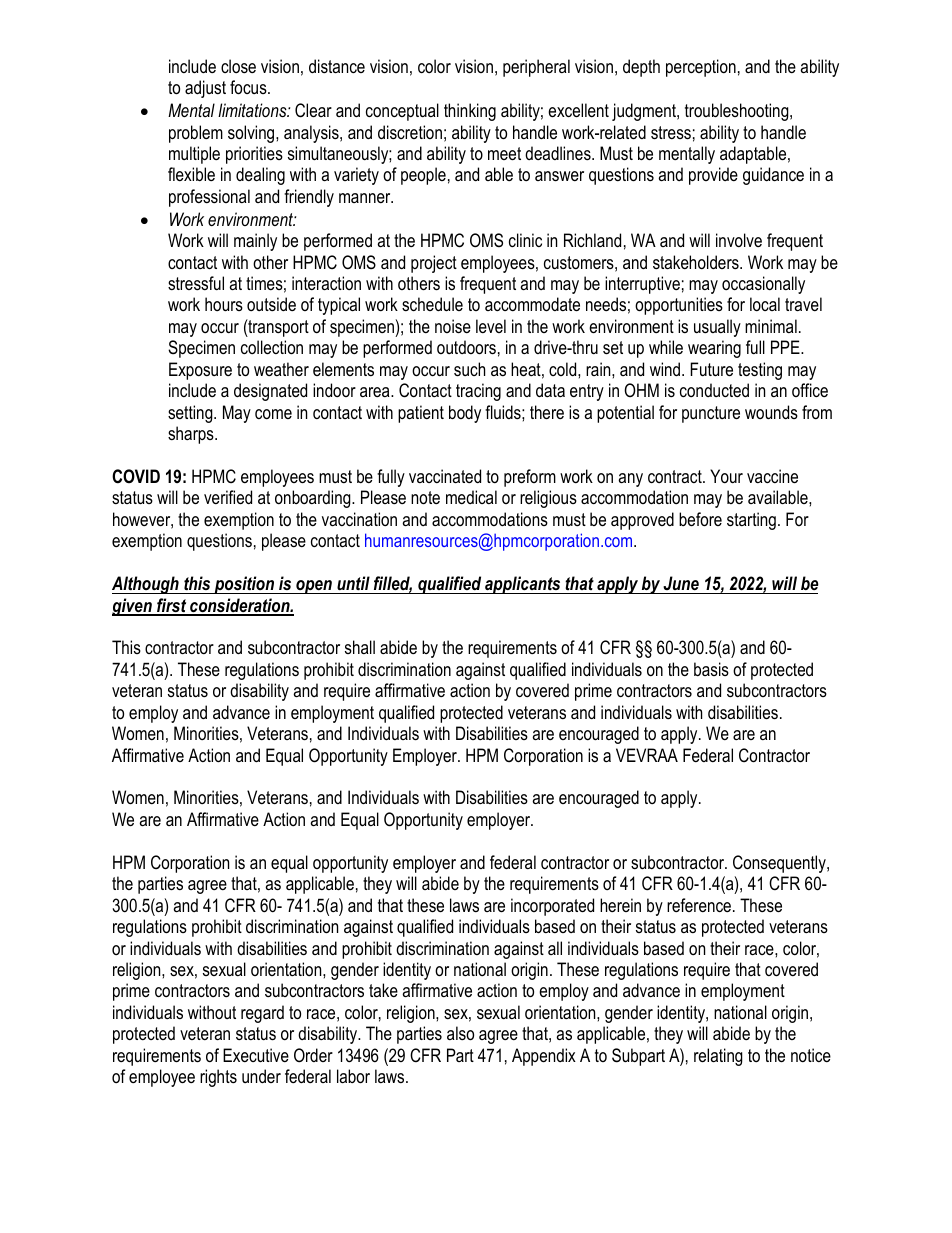  I want to click on puncture, so click(711, 414).
